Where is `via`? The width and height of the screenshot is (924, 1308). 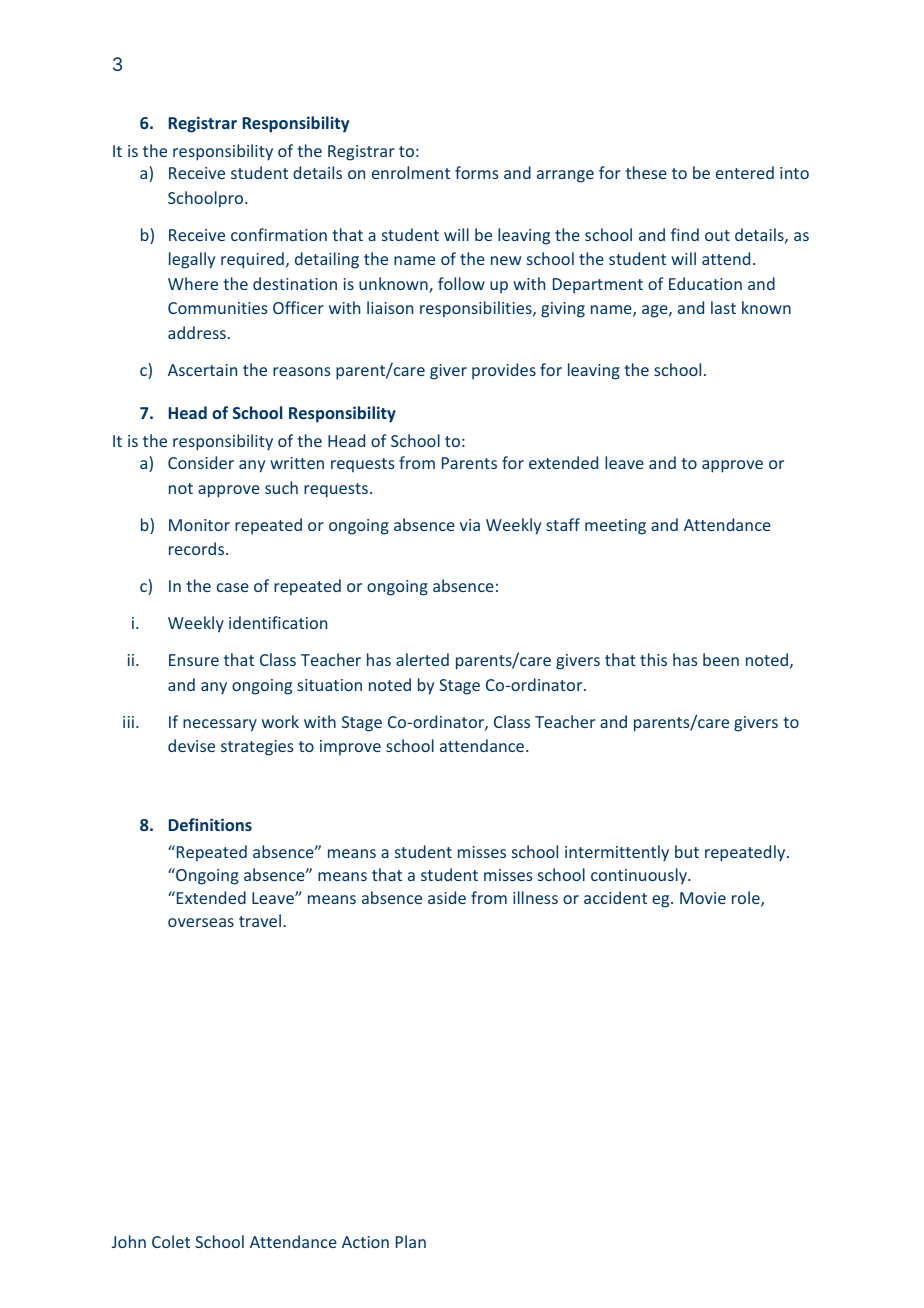 via is located at coordinates (470, 525).
